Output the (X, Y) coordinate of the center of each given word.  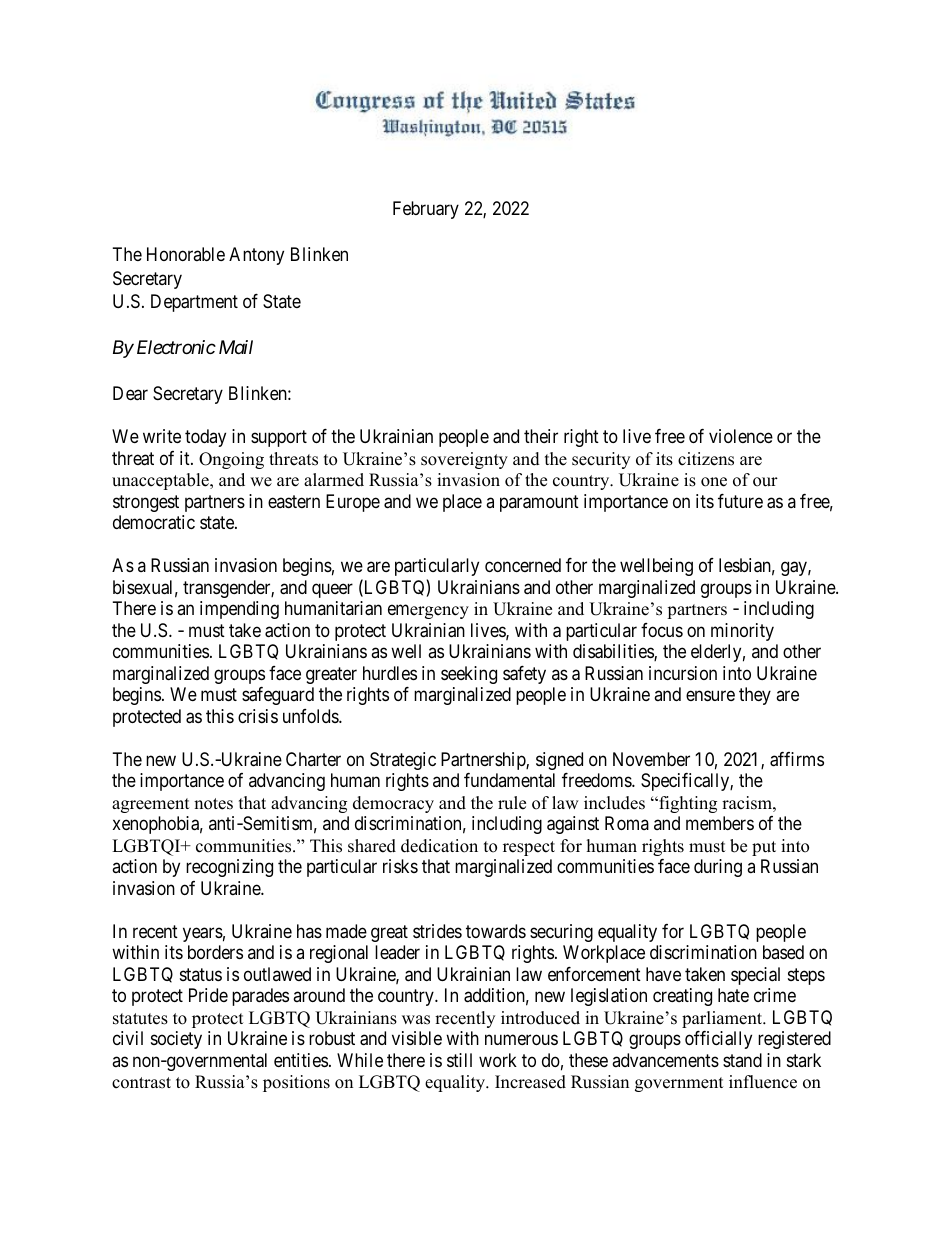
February (426, 210)
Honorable (186, 254)
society (176, 1040)
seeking (469, 675)
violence (741, 436)
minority (742, 632)
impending (239, 610)
